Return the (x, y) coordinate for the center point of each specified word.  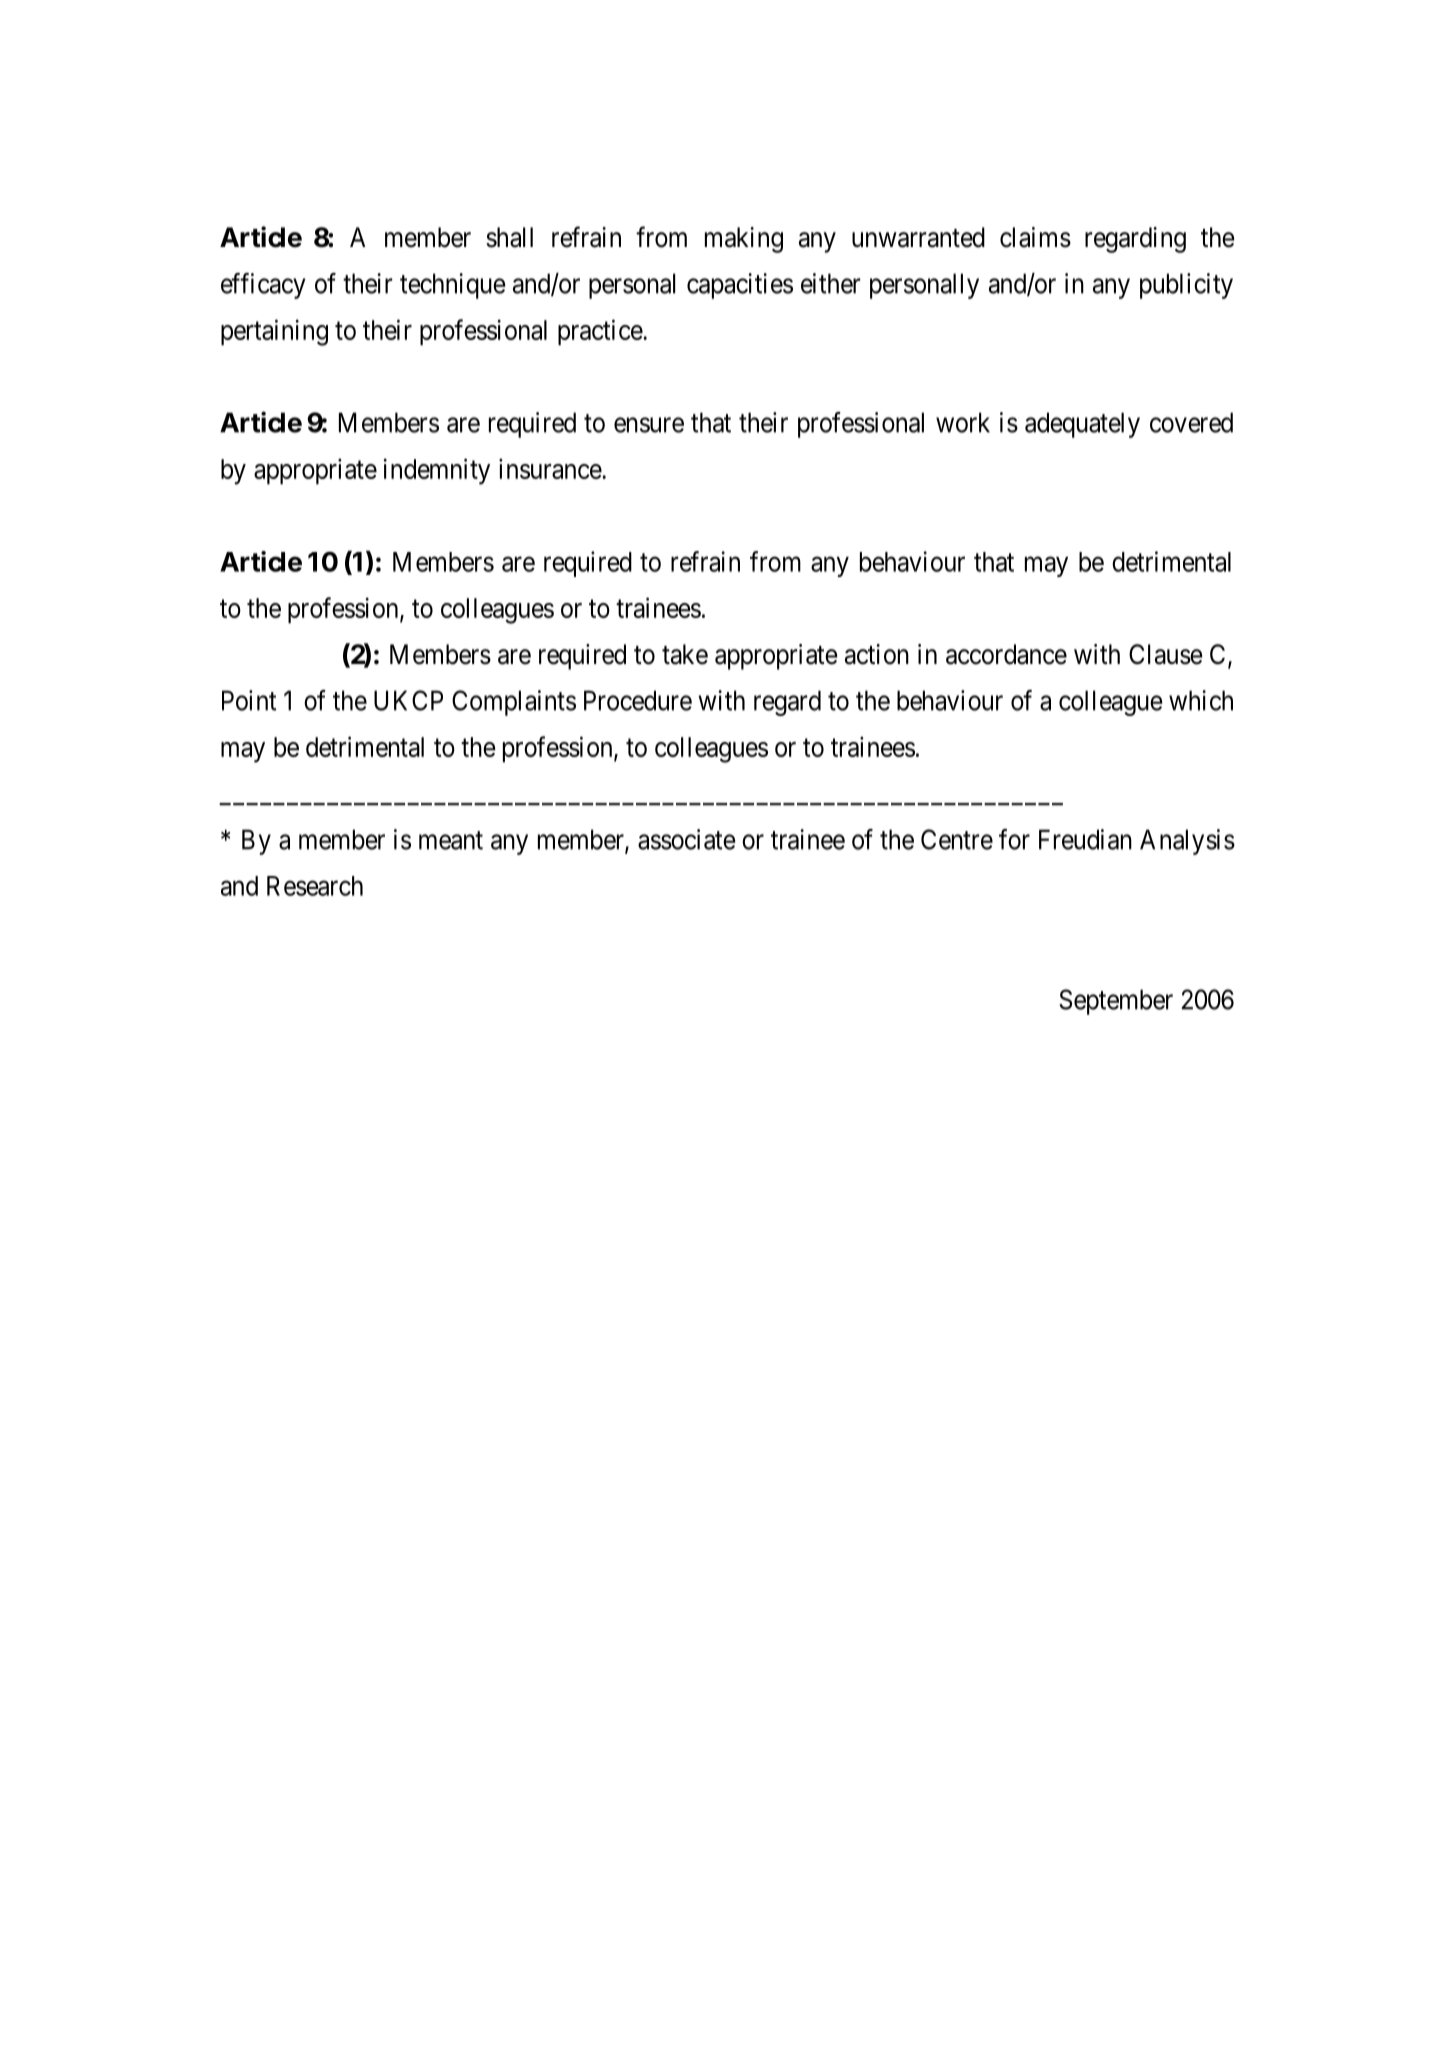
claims (1035, 237)
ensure (649, 425)
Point (249, 700)
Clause (1166, 654)
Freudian (1085, 839)
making (744, 240)
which (1201, 700)
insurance (551, 468)
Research (315, 886)
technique (453, 286)
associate (687, 839)
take (685, 654)
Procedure (638, 700)
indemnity (437, 471)
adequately (1082, 425)
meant (451, 840)
